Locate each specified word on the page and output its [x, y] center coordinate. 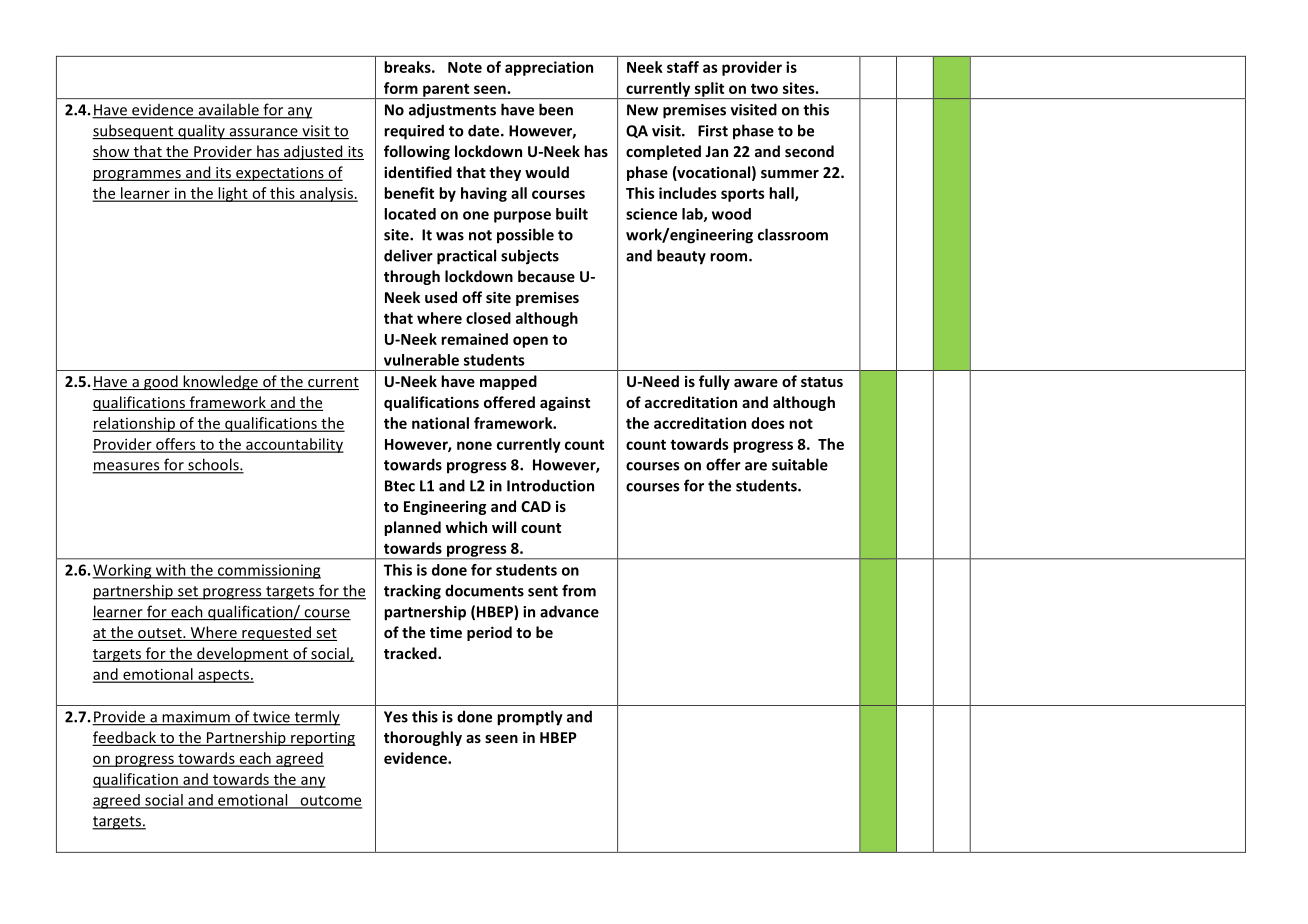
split [709, 90]
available [228, 111]
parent [446, 91]
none [474, 445]
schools [213, 465]
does [768, 423]
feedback [125, 738]
